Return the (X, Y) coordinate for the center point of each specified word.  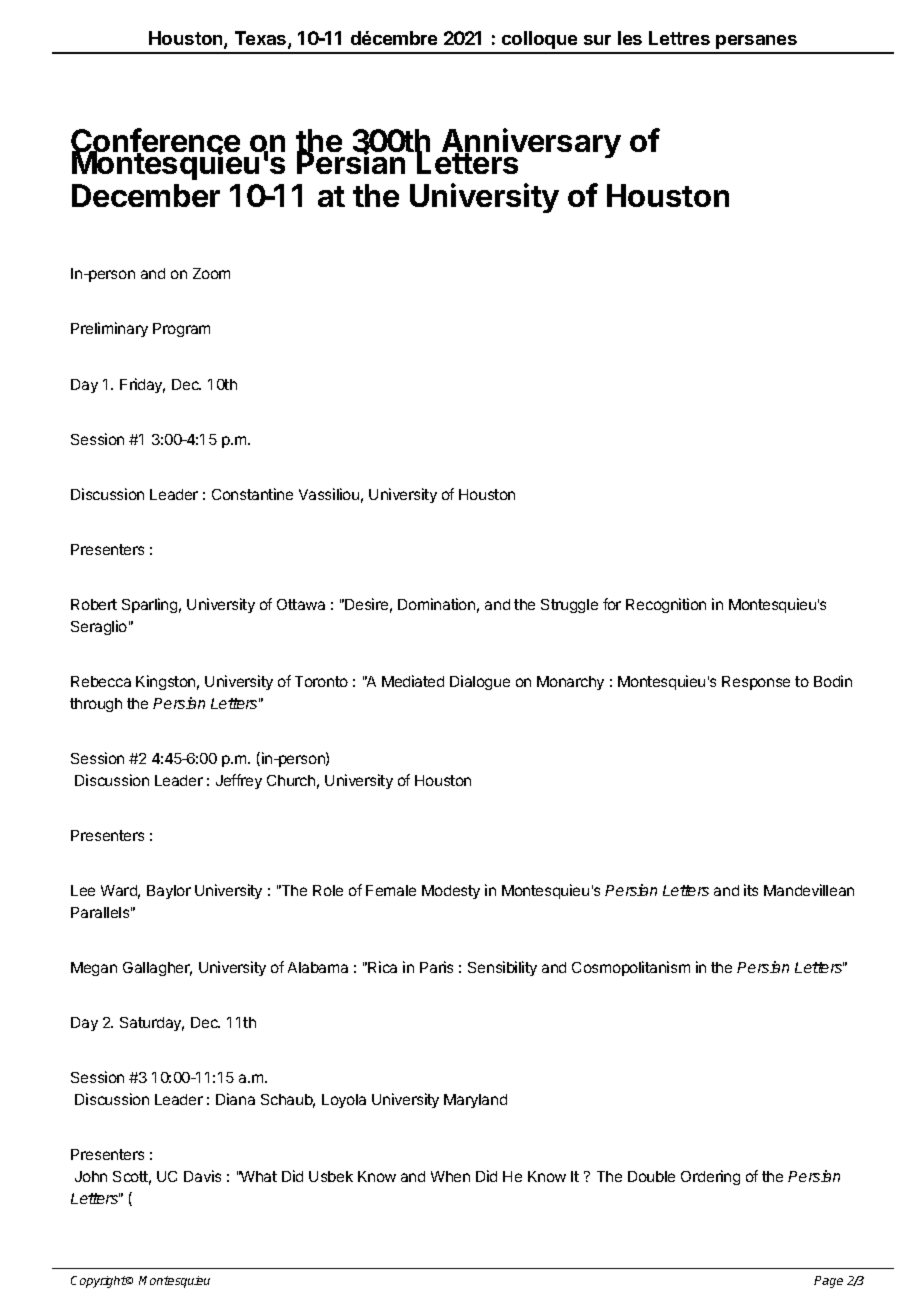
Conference (155, 141)
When (450, 1176)
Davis (202, 1176)
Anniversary (530, 145)
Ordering (710, 1177)
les (630, 38)
